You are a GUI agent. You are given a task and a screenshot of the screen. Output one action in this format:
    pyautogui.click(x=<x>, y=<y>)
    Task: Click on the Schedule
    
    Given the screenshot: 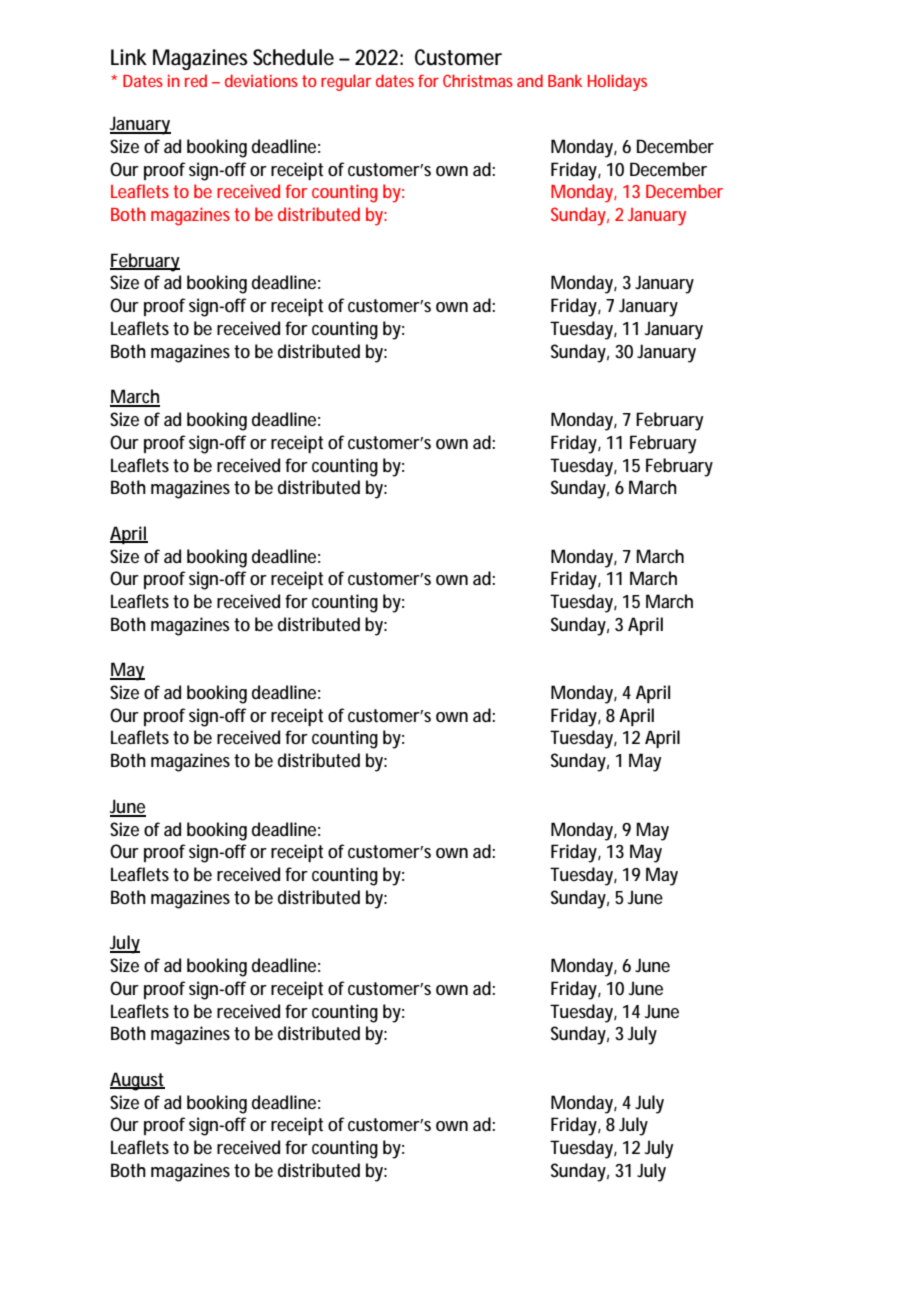 What is the action you would take?
    pyautogui.click(x=293, y=57)
